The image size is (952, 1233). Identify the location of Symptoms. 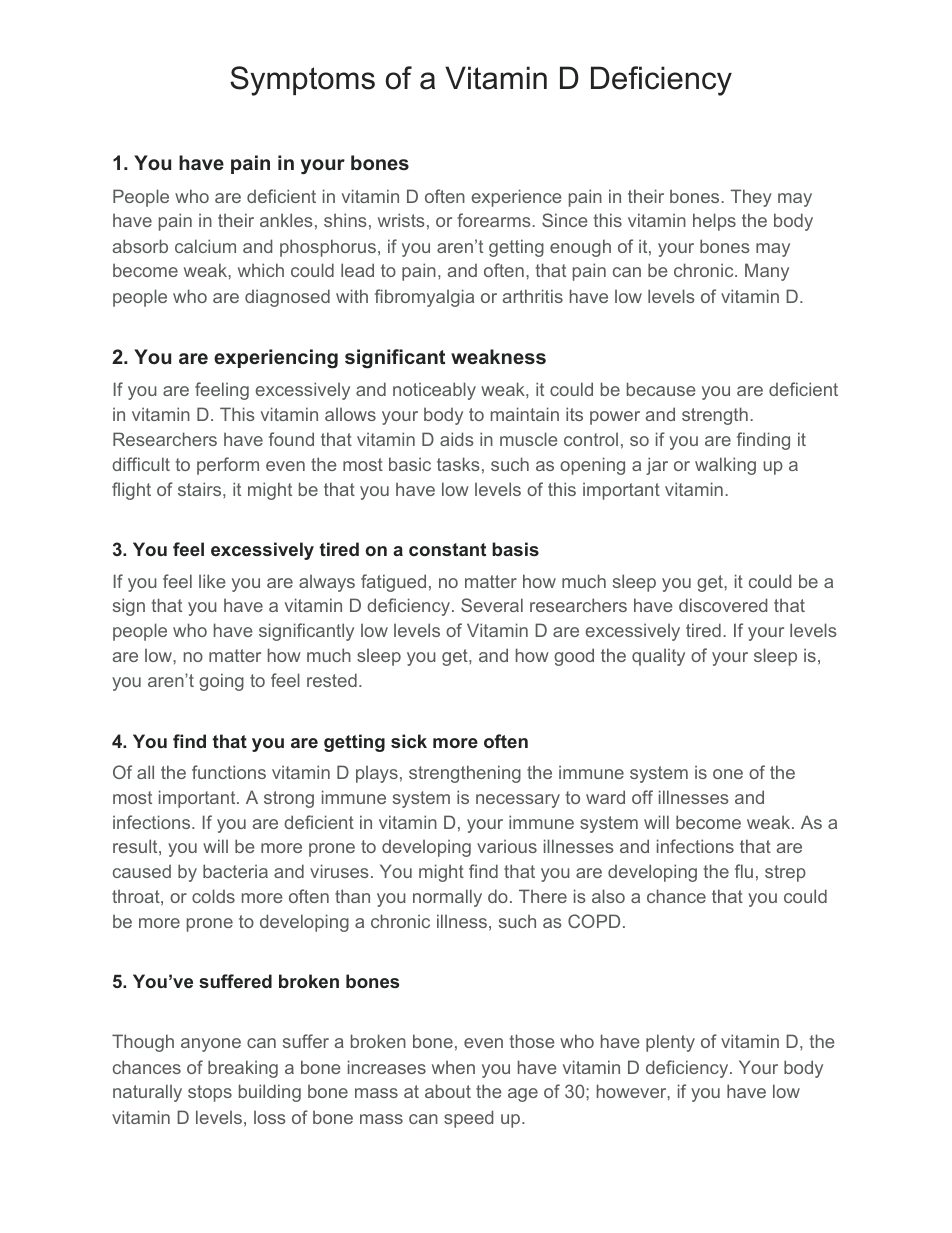
(302, 81).
